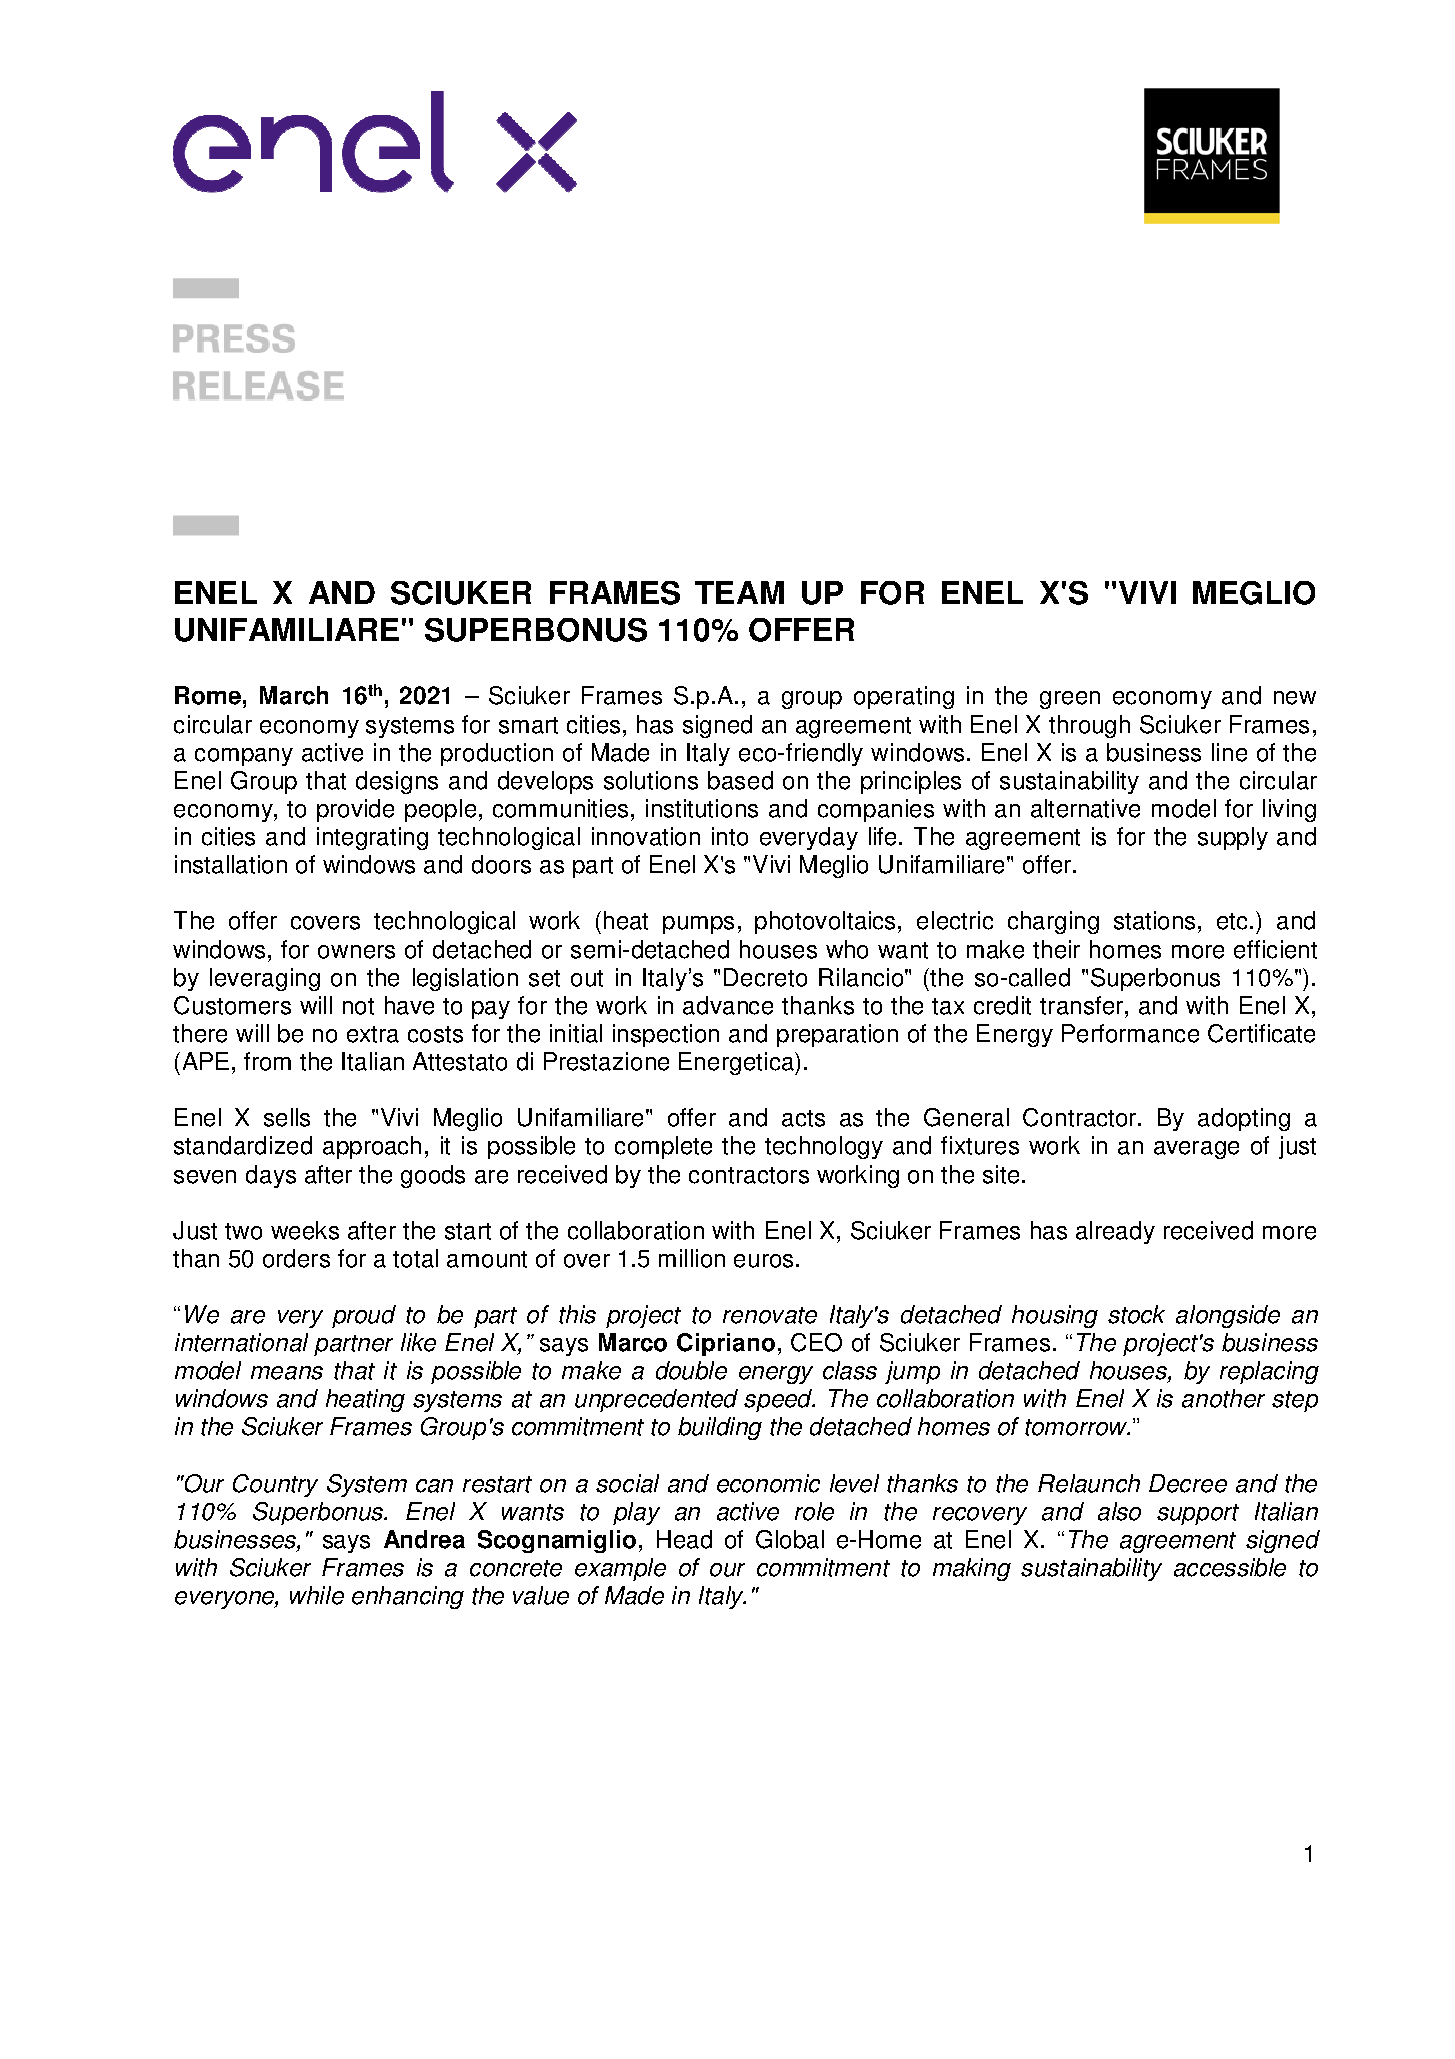 Image resolution: width=1455 pixels, height=2059 pixels. Describe the element at coordinates (317, 1595) in the image. I see `while` at that location.
